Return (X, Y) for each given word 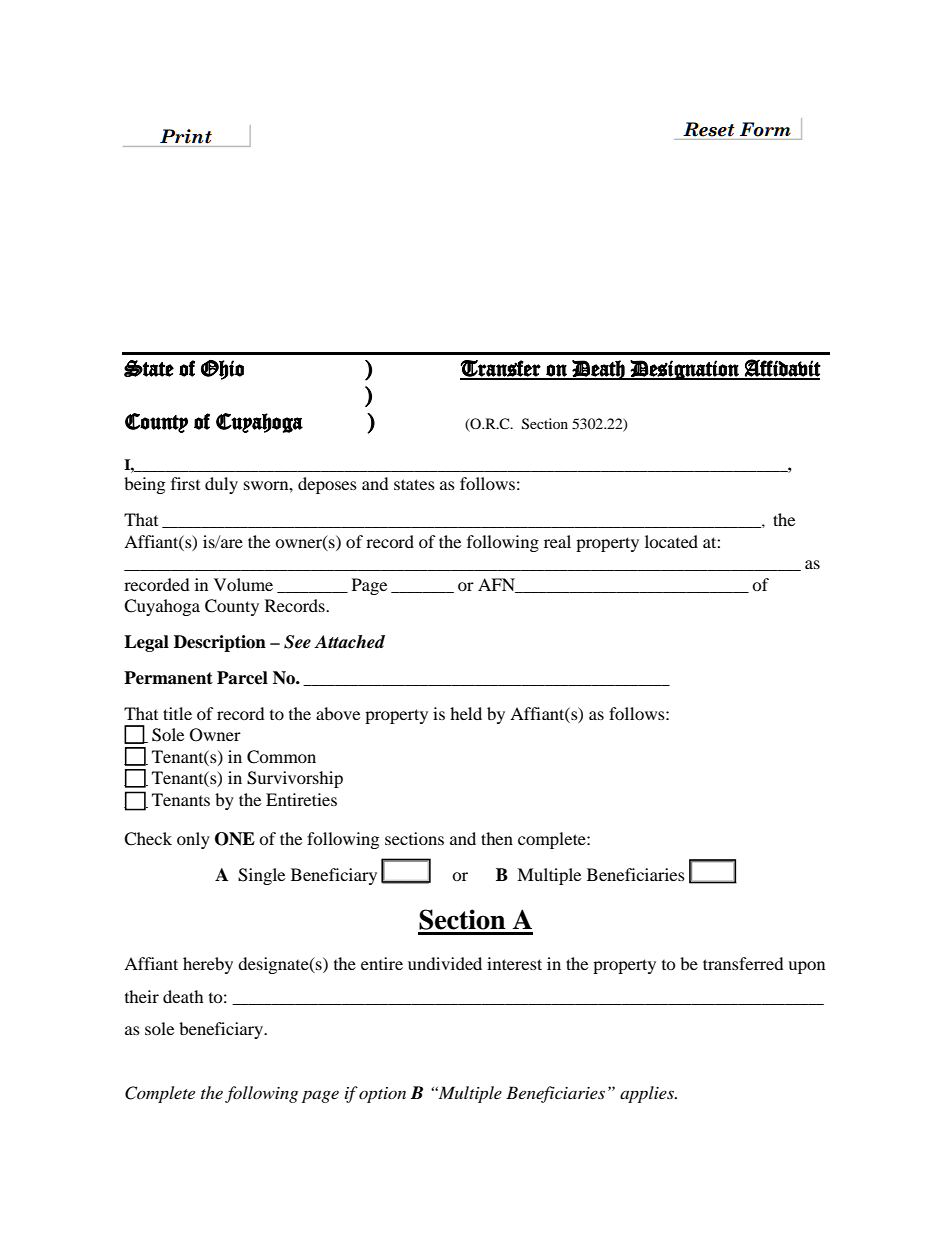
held (466, 713)
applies (648, 1094)
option (382, 1095)
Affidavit (782, 369)
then (497, 838)
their (142, 996)
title (177, 713)
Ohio (222, 370)
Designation (685, 370)
